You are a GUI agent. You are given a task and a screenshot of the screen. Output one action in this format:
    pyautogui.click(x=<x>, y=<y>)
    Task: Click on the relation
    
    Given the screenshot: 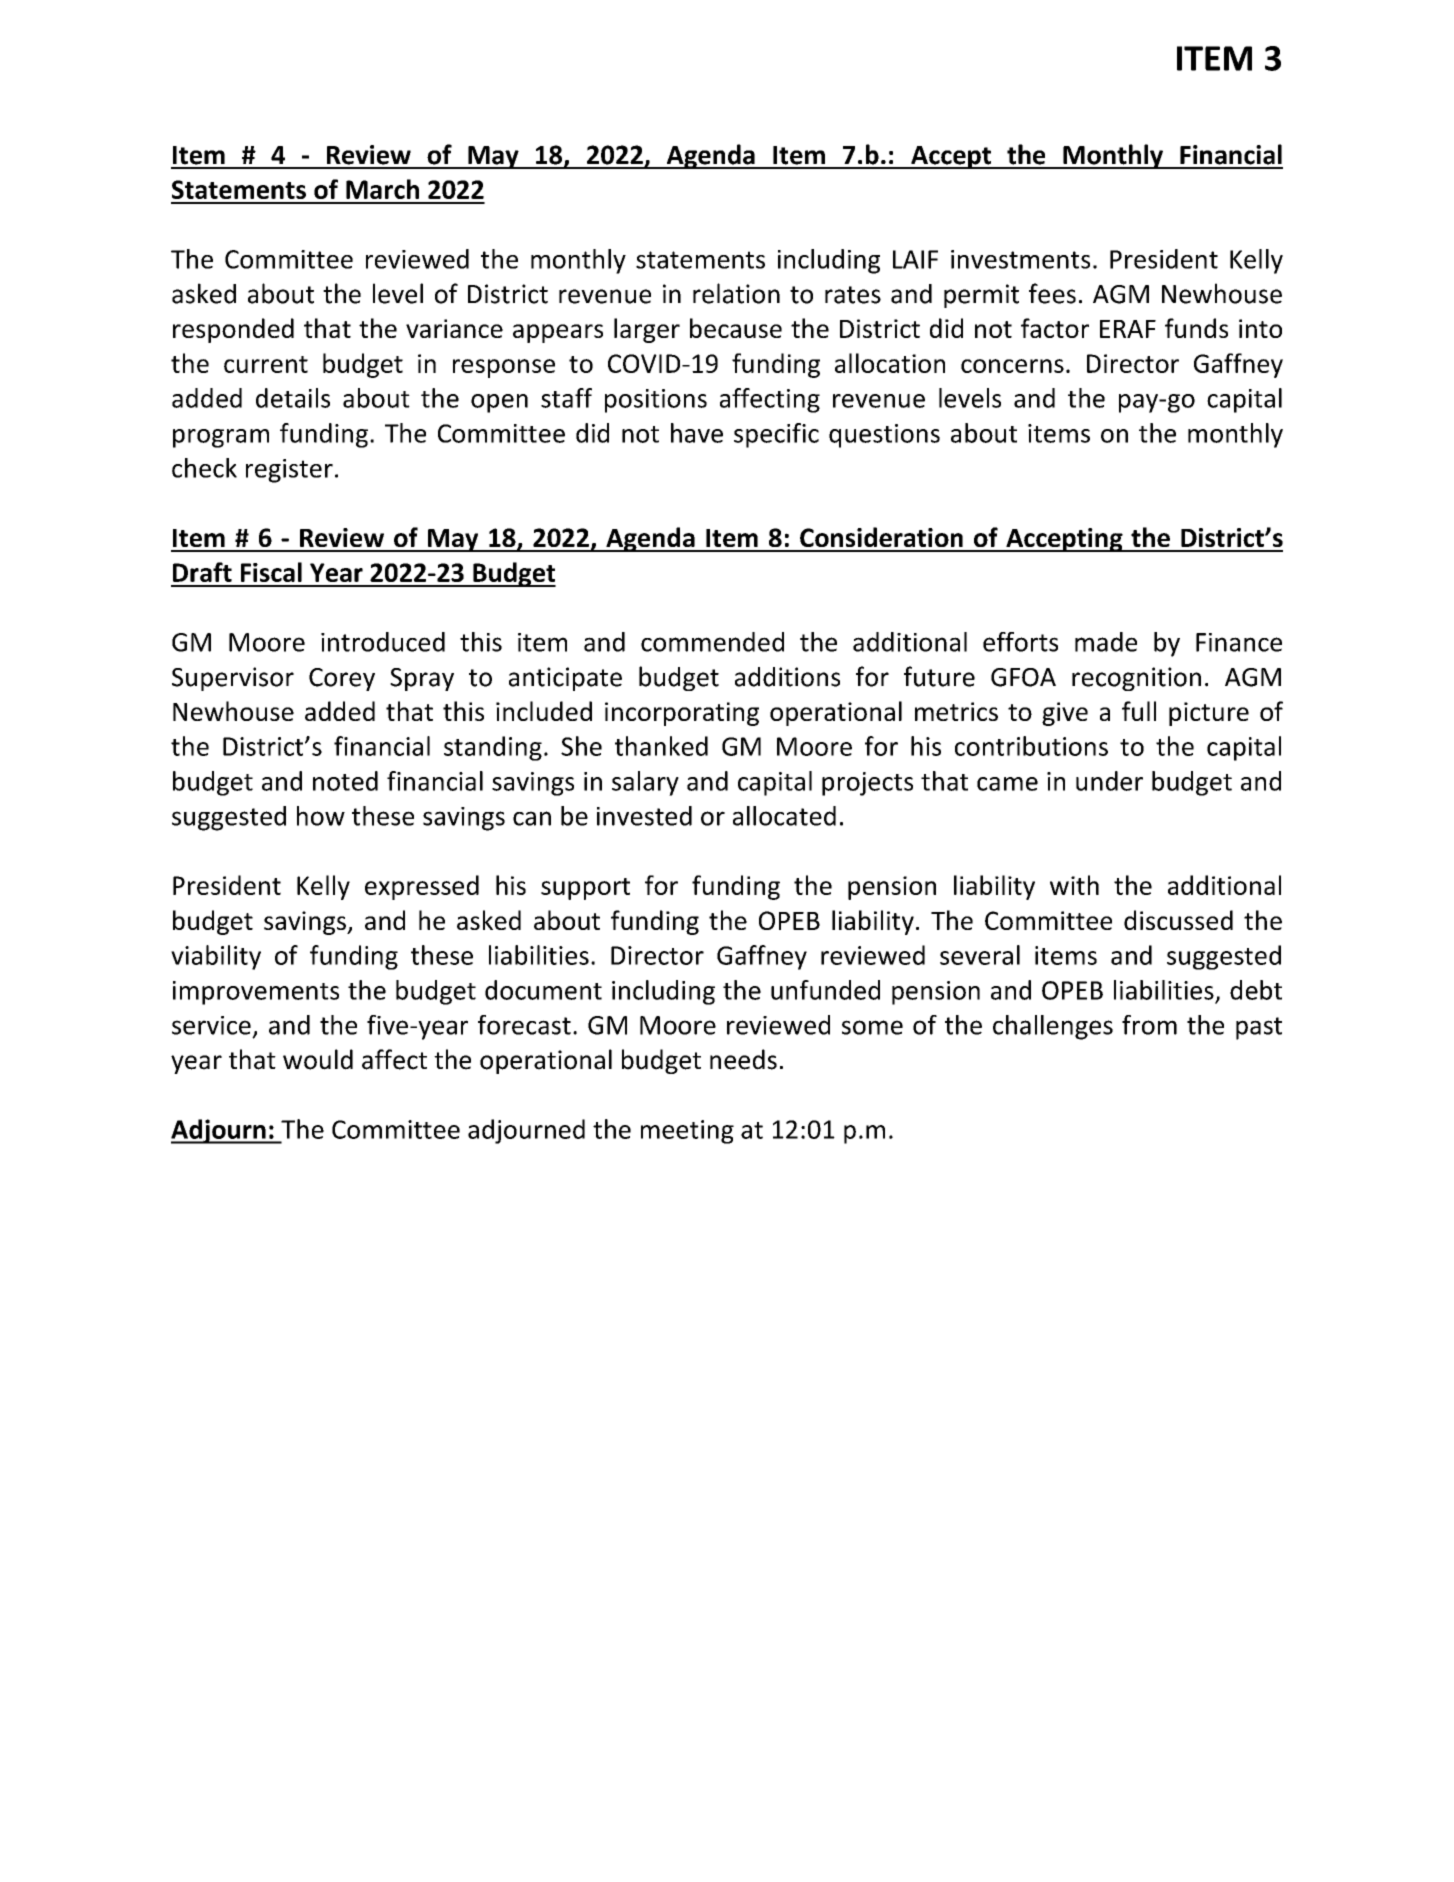 What is the action you would take?
    pyautogui.click(x=736, y=293)
